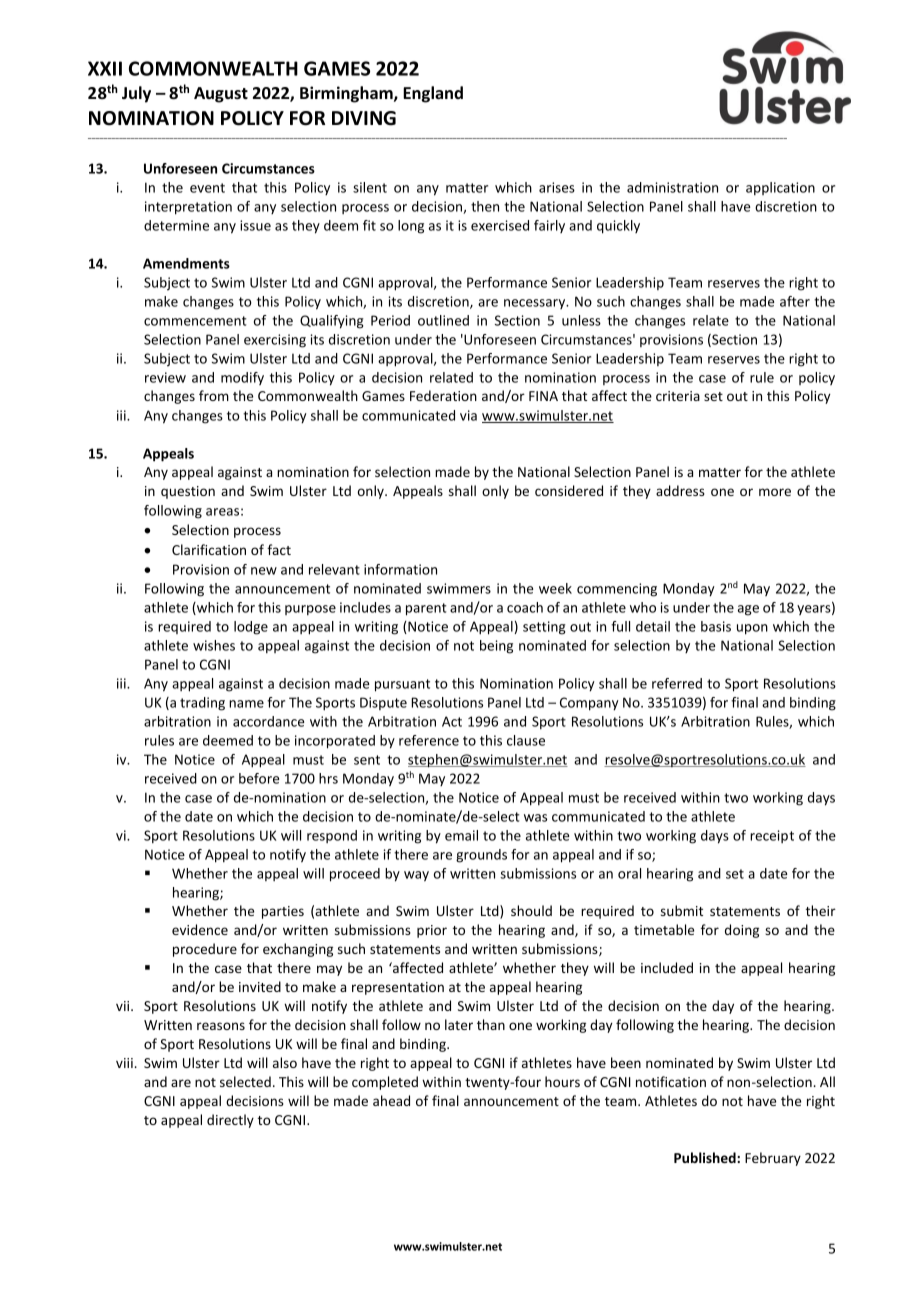  What do you see at coordinates (214, 645) in the page?
I see `wishes` at bounding box center [214, 645].
